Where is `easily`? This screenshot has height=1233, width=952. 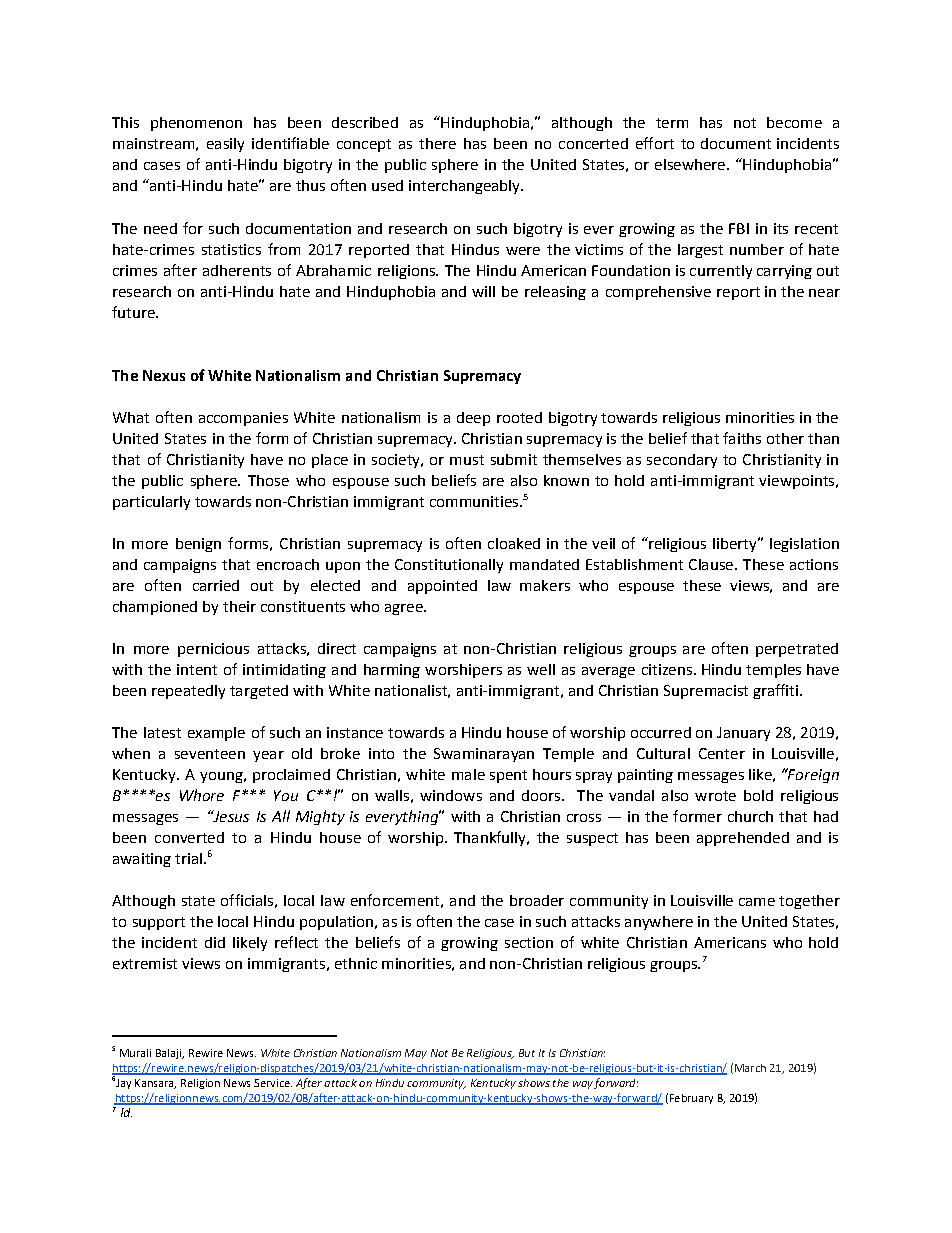 easily is located at coordinates (225, 145).
